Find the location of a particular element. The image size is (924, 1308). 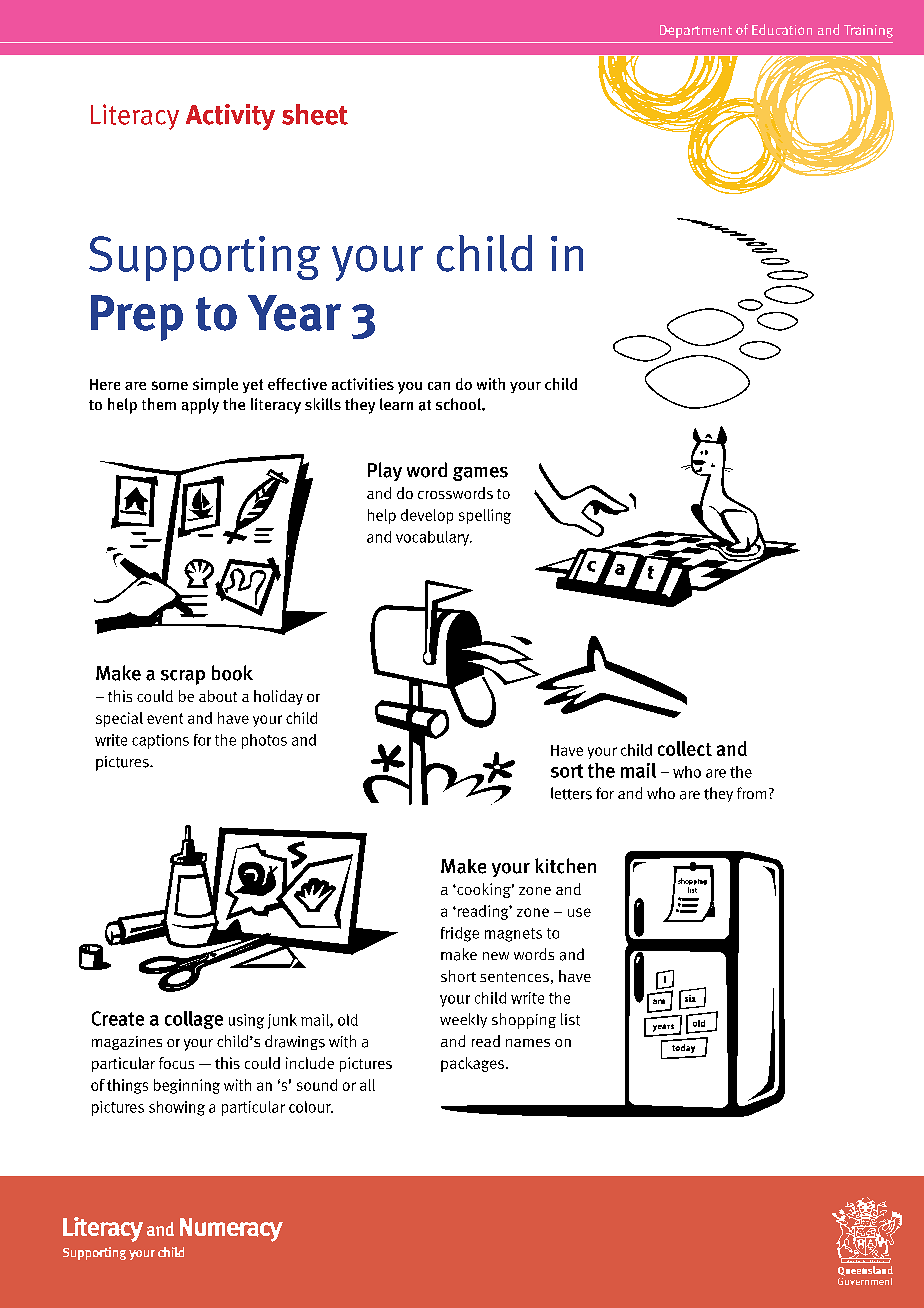

can is located at coordinates (439, 386).
